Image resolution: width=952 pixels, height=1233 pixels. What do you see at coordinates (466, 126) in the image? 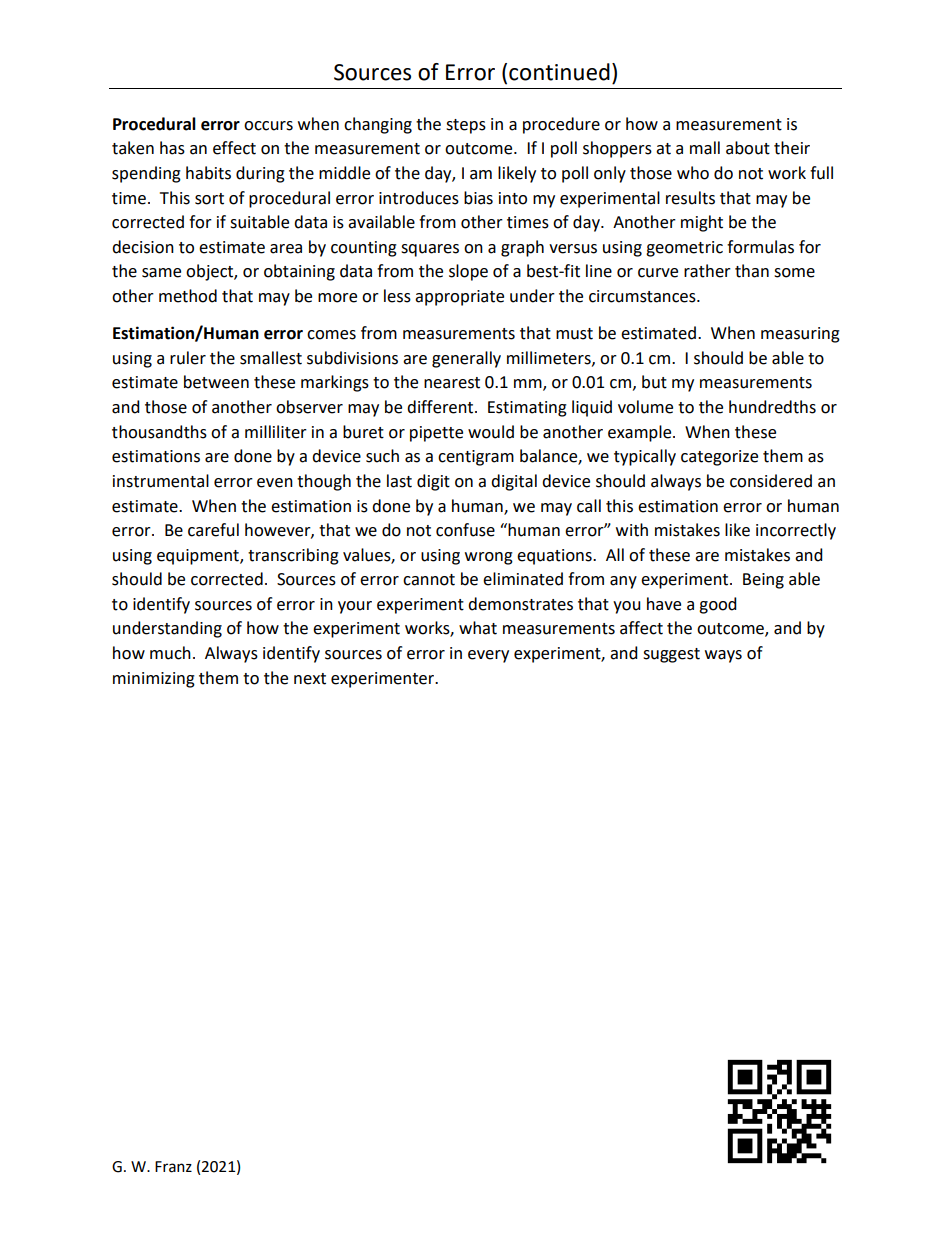
I see `steps` at bounding box center [466, 126].
